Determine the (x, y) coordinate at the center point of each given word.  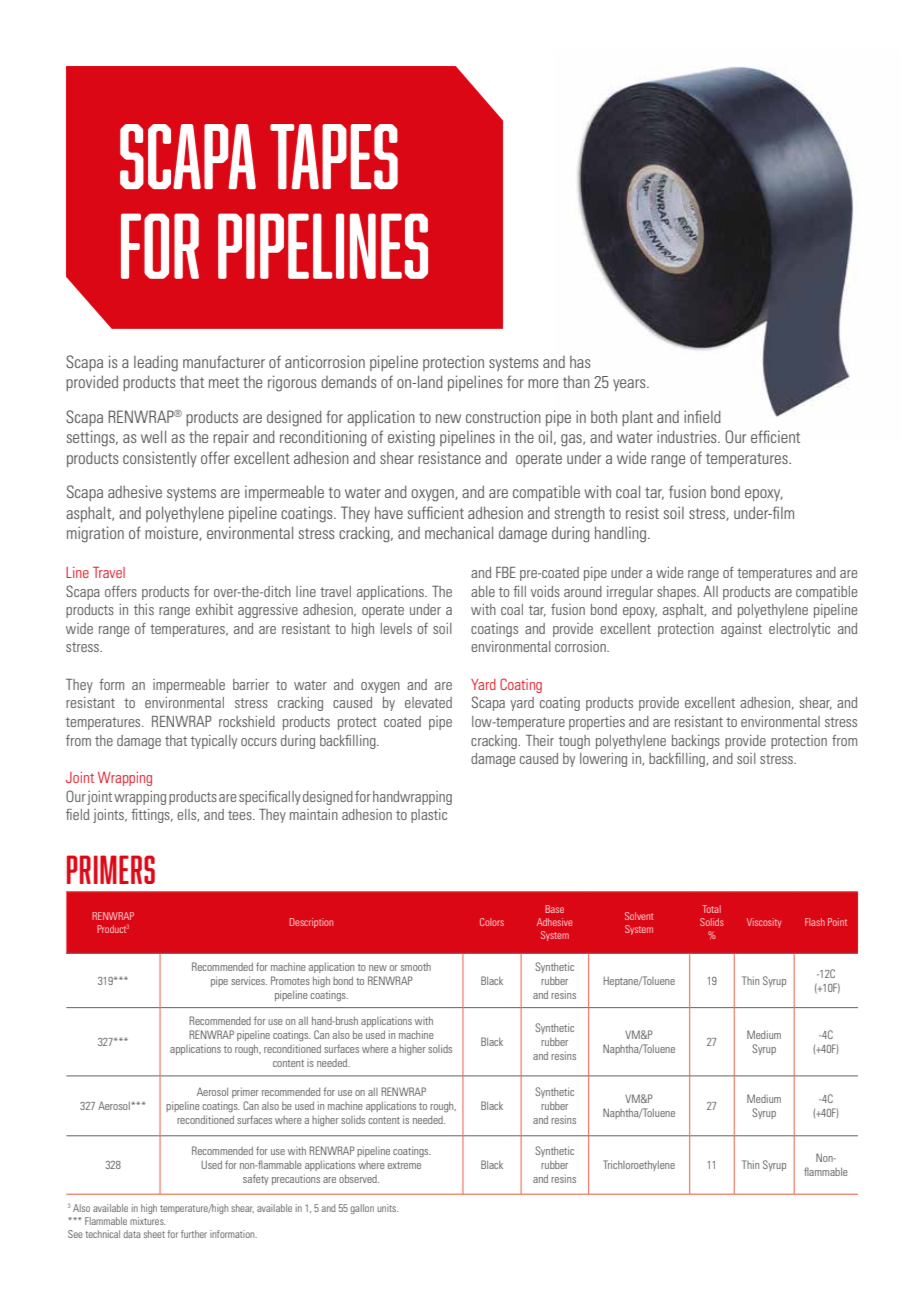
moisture (172, 533)
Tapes (334, 156)
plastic (429, 816)
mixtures (148, 1221)
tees (241, 815)
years (630, 385)
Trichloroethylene (639, 1165)
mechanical (459, 532)
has (580, 362)
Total (711, 909)
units (387, 1208)
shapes (677, 593)
